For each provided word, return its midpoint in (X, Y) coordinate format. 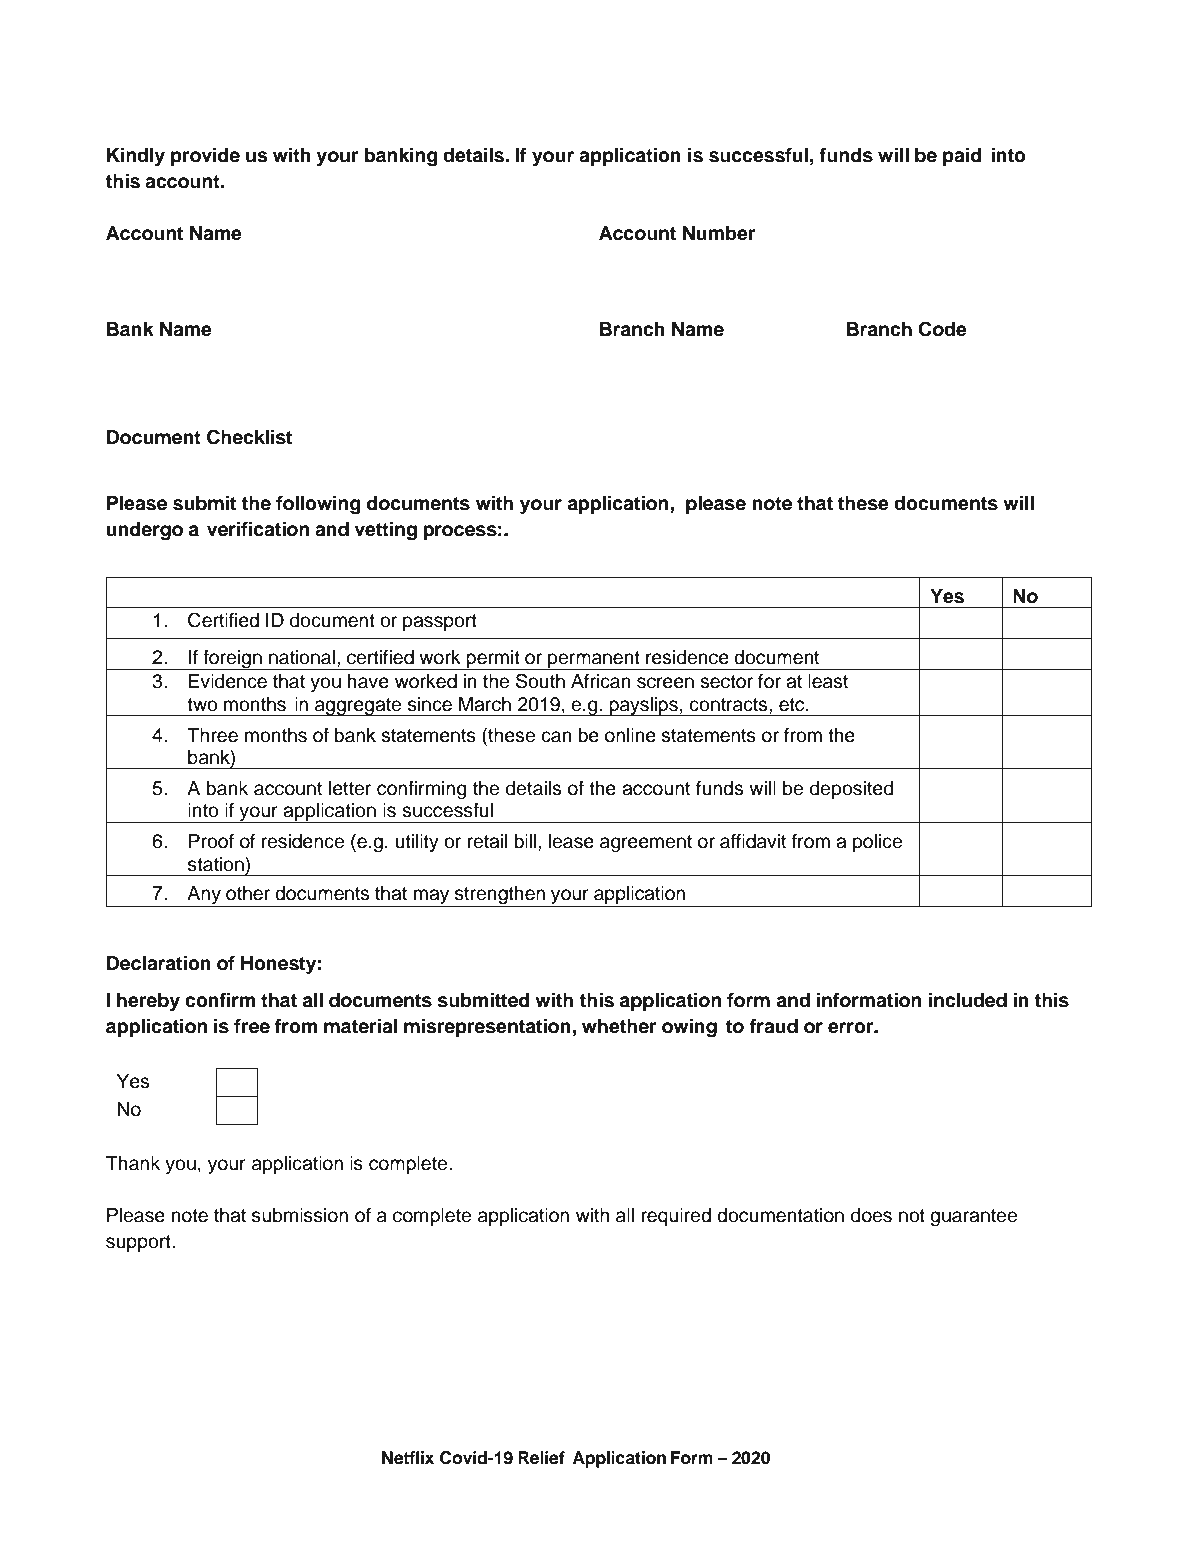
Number (719, 233)
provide (205, 157)
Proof (211, 841)
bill (526, 841)
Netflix (408, 1458)
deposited (852, 790)
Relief (541, 1458)
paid (962, 157)
